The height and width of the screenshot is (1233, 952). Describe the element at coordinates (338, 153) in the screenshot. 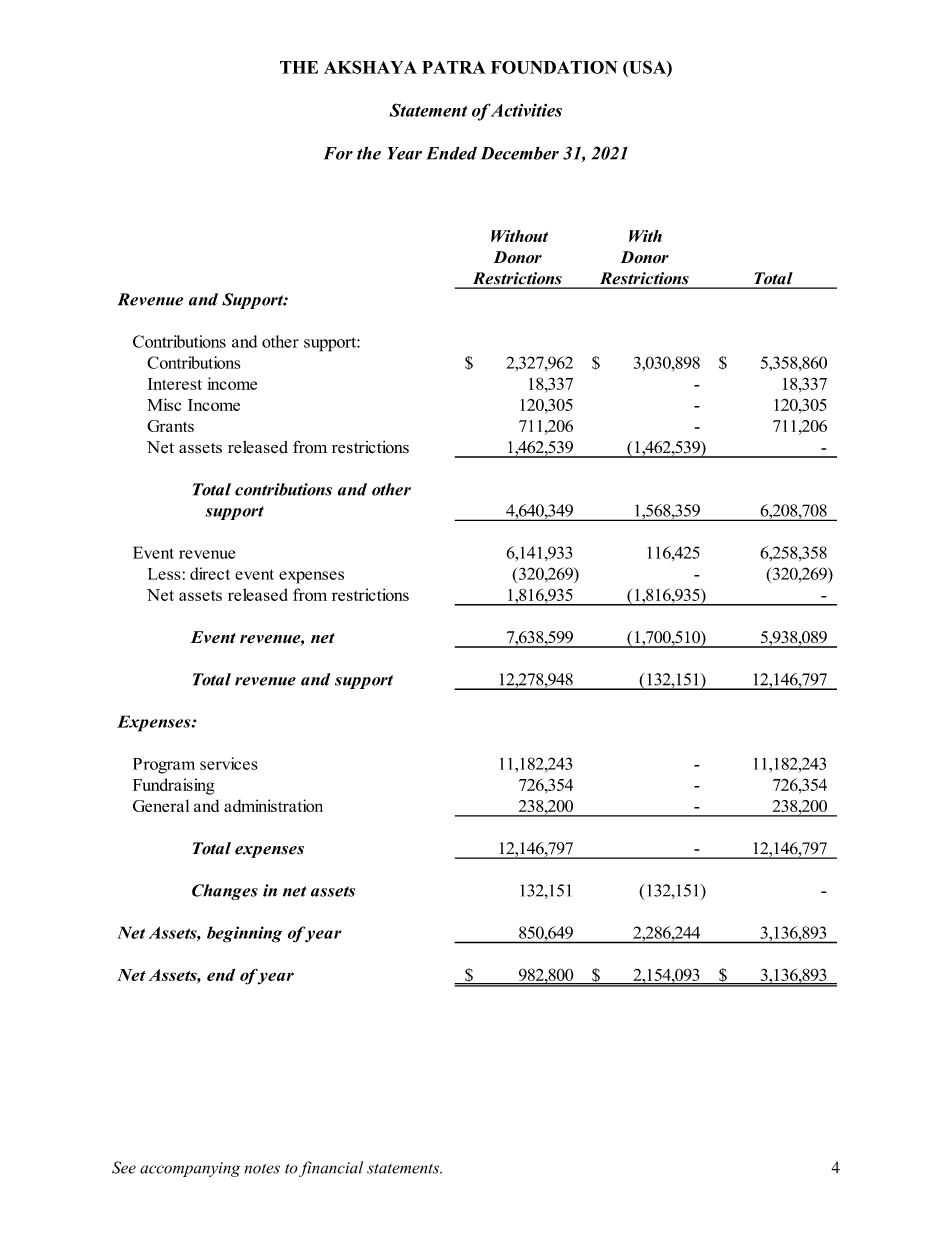

I see `For` at that location.
